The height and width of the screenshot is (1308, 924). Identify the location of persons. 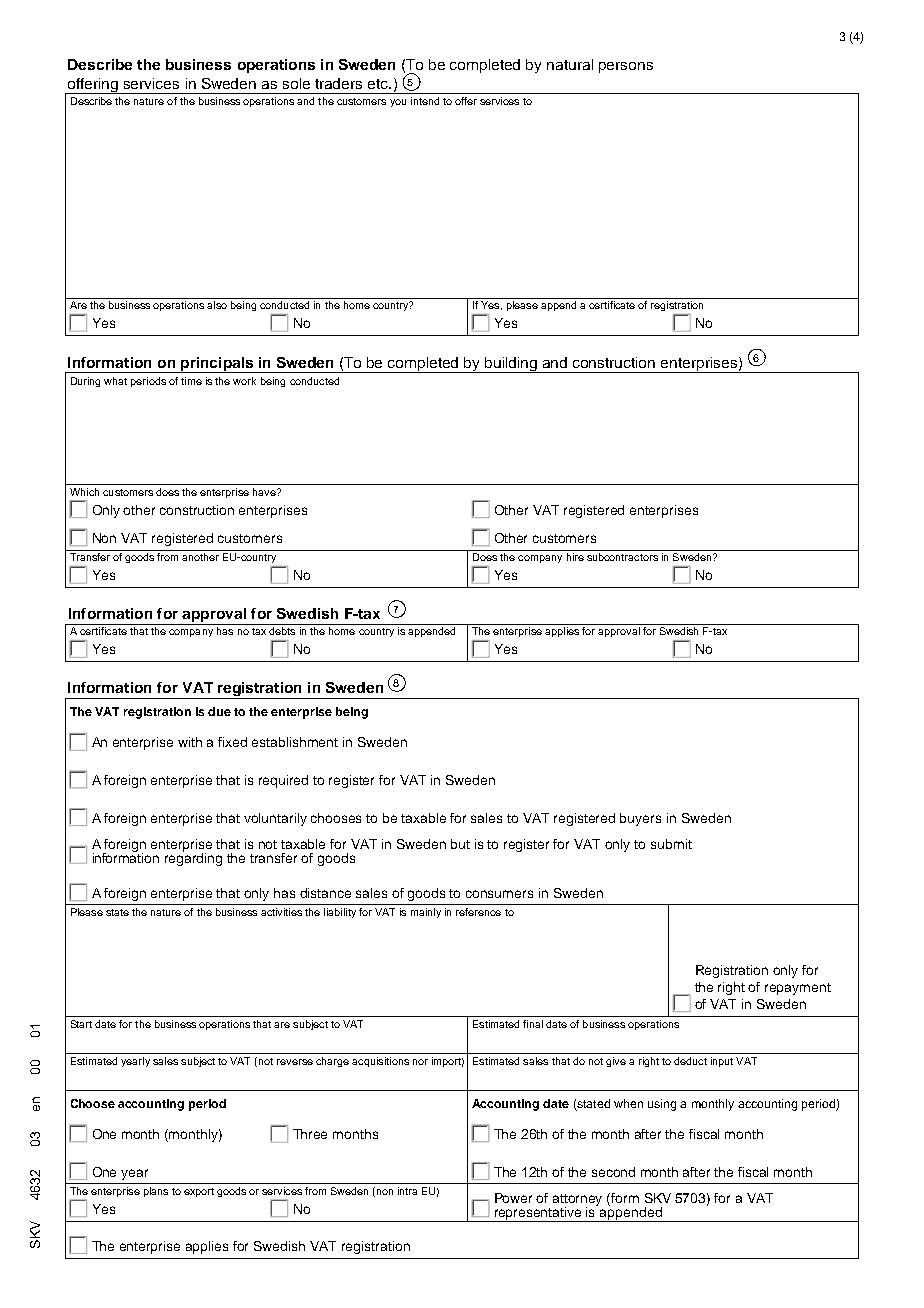
(626, 67).
